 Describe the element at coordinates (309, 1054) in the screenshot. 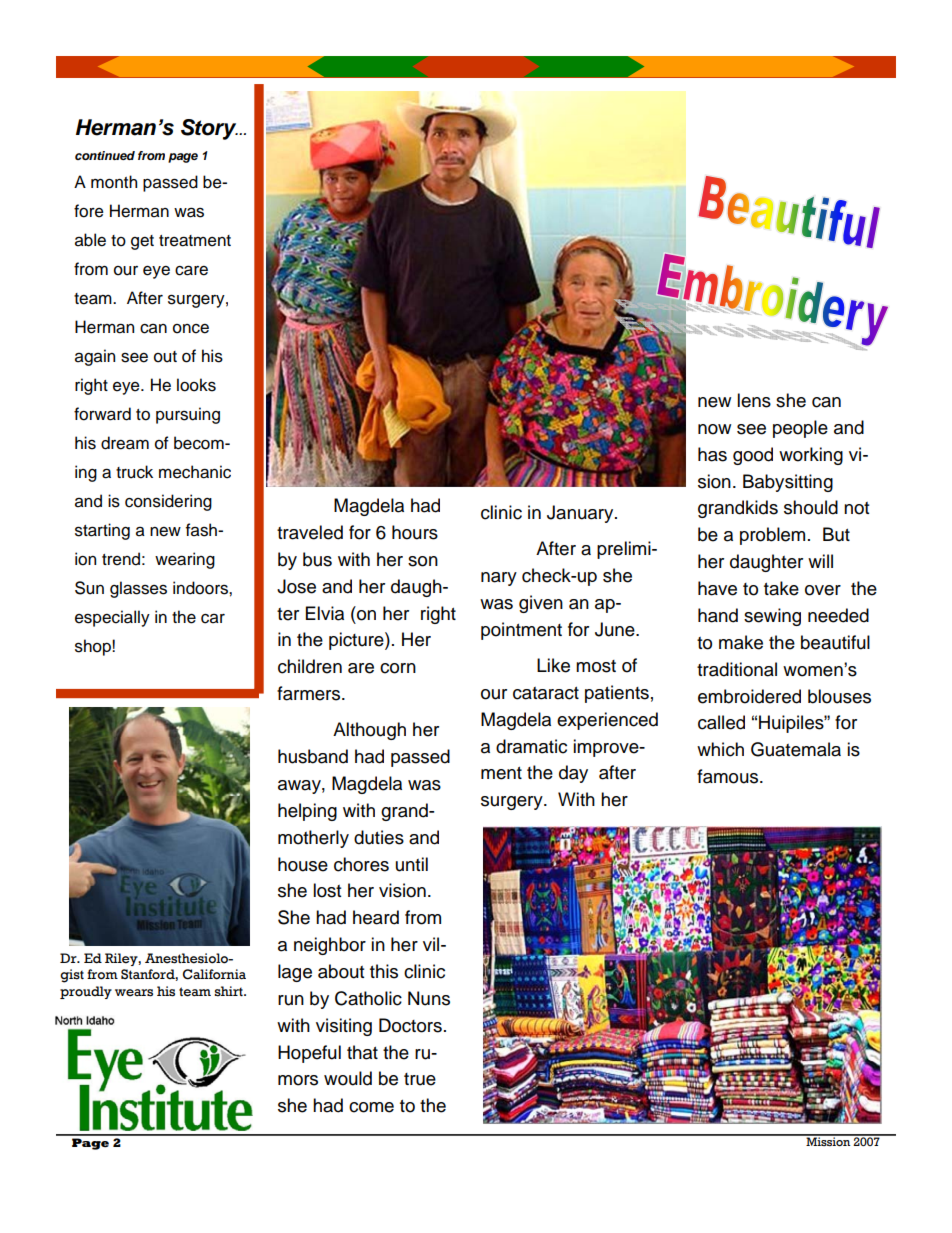

I see `Hopeful` at that location.
